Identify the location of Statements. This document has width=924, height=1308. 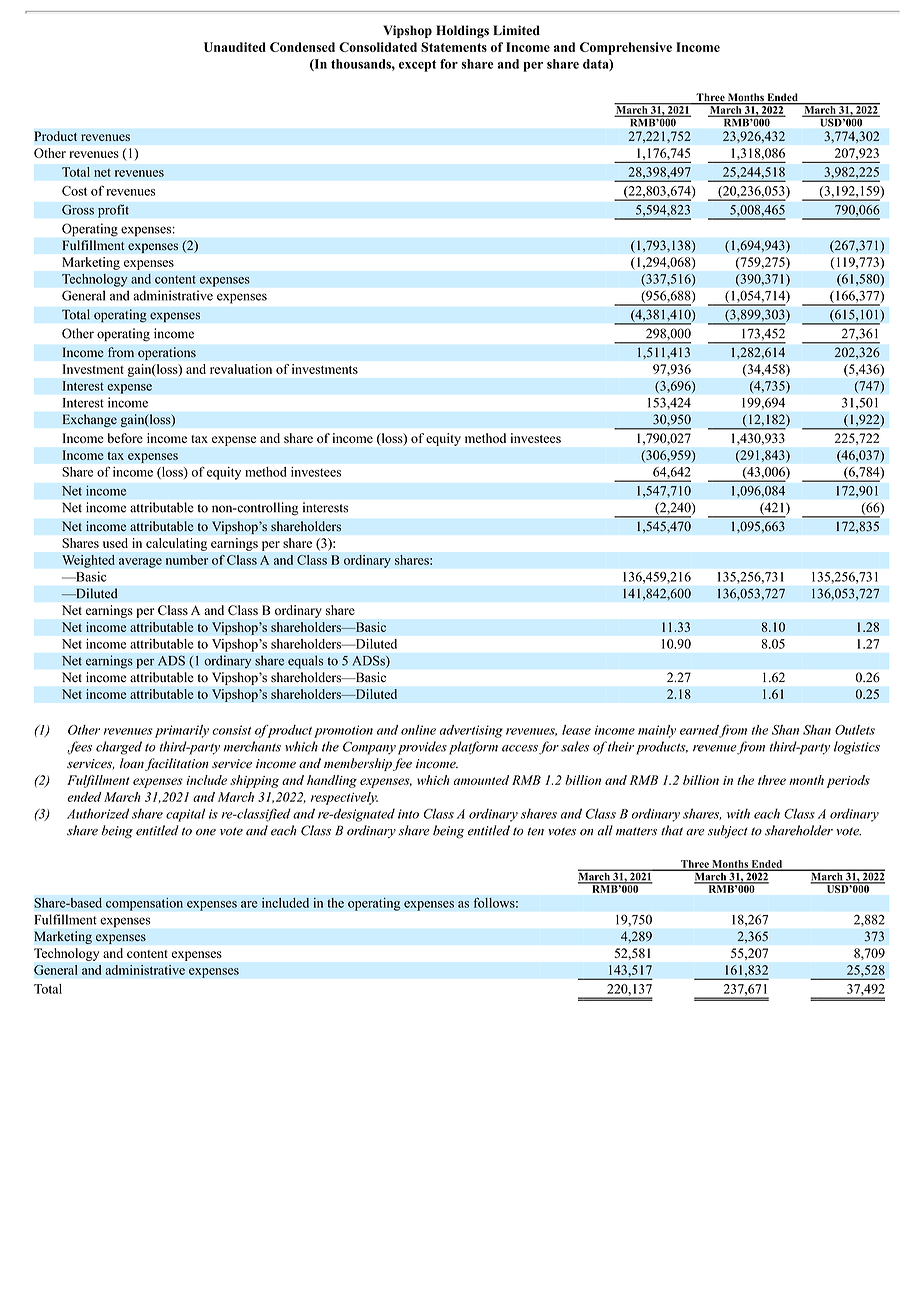
(454, 47).
